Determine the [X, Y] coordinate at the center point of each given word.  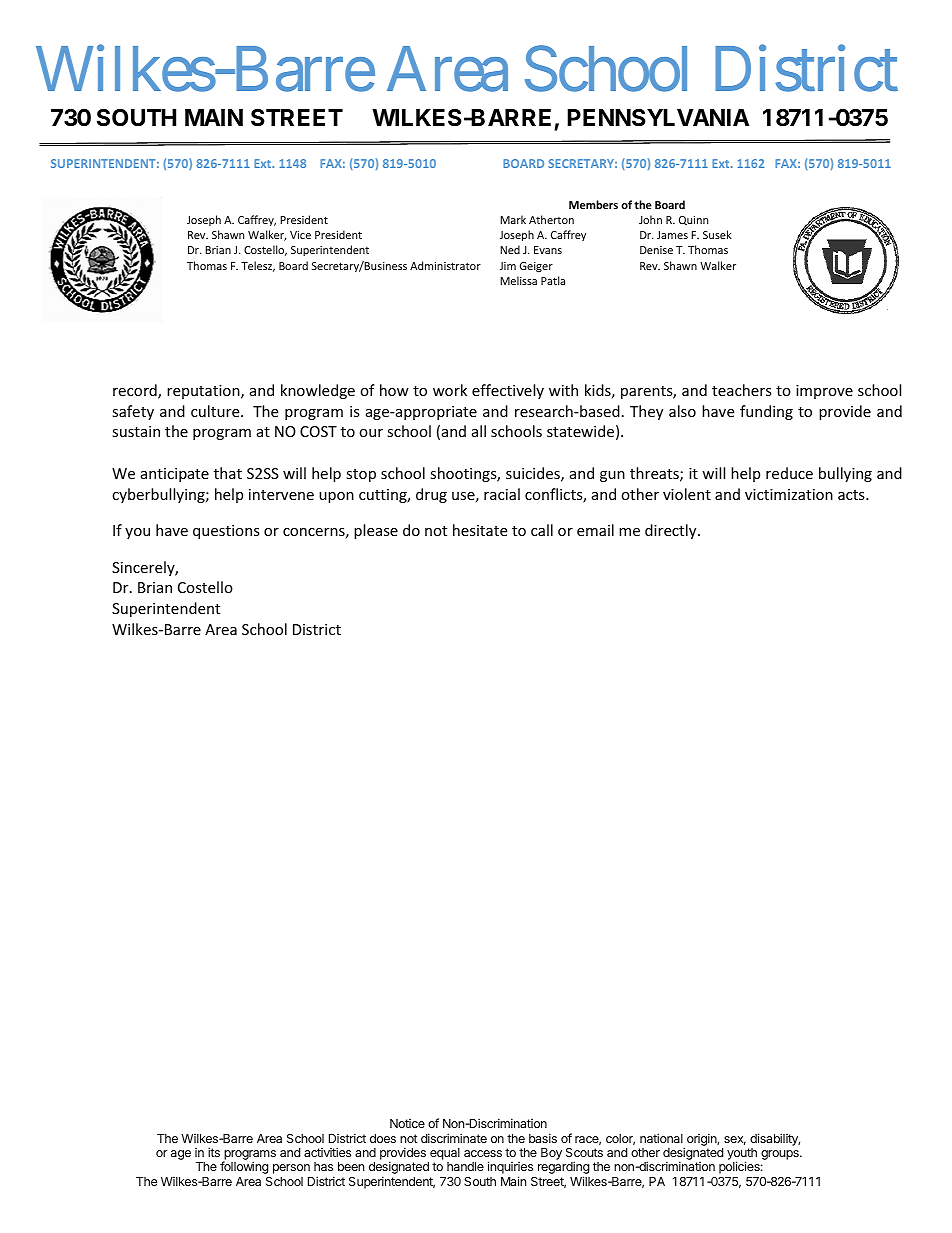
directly [672, 531]
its [214, 1152]
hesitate [480, 530]
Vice [300, 235]
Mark [513, 219]
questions [226, 532]
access [483, 1153]
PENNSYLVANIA [658, 118]
